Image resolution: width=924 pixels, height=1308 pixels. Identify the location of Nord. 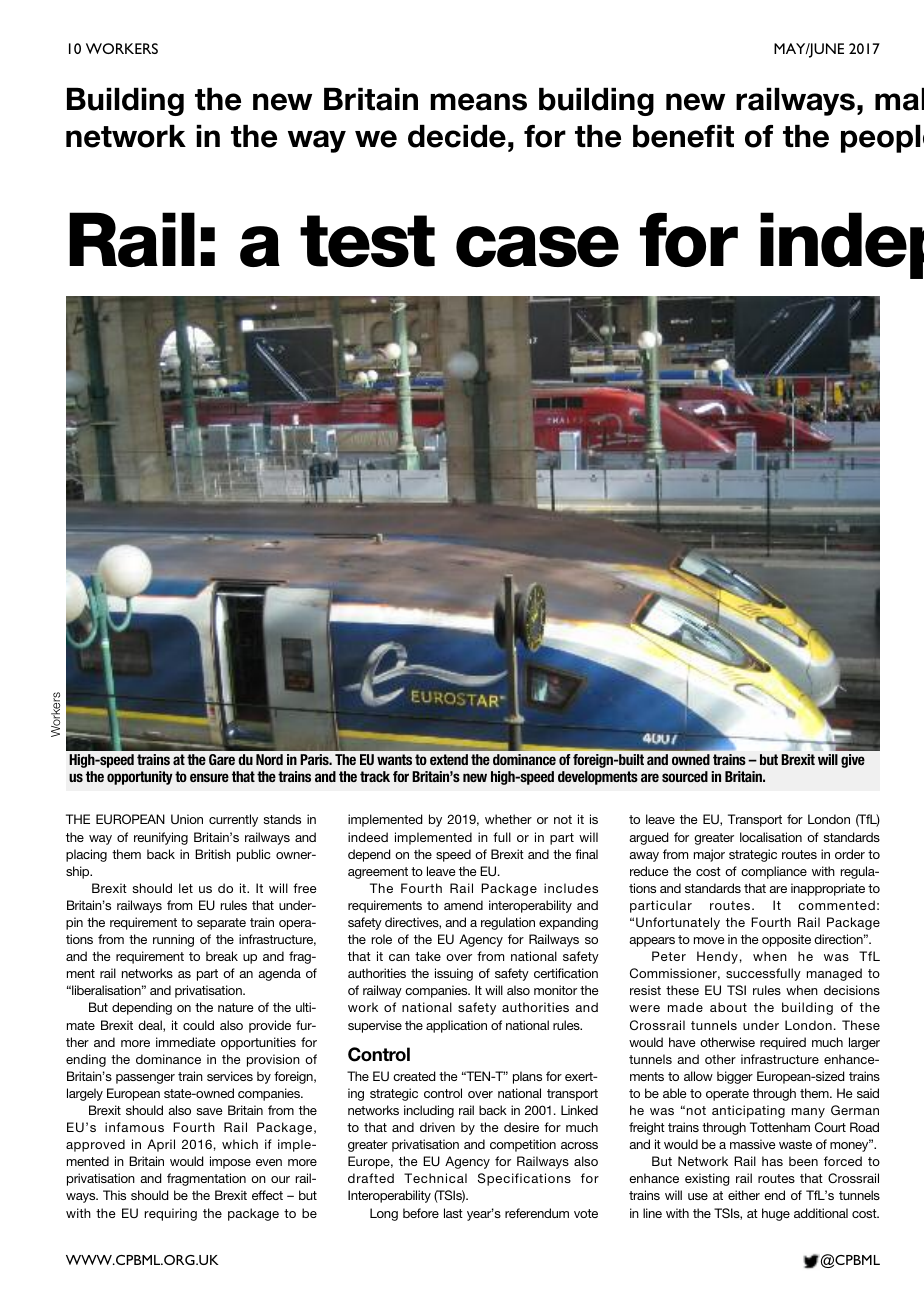
(269, 759).
